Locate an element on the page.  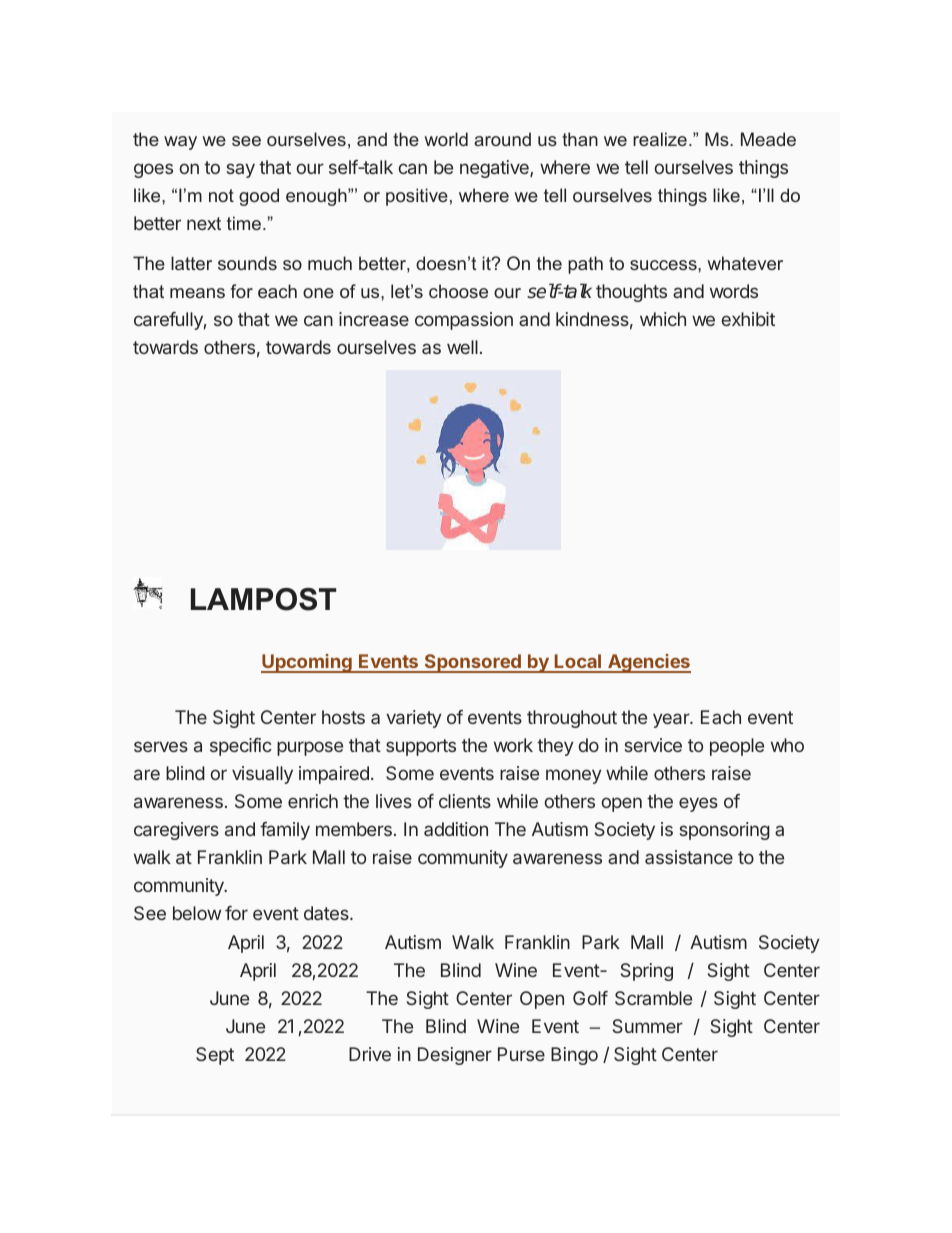
people is located at coordinates (737, 747).
